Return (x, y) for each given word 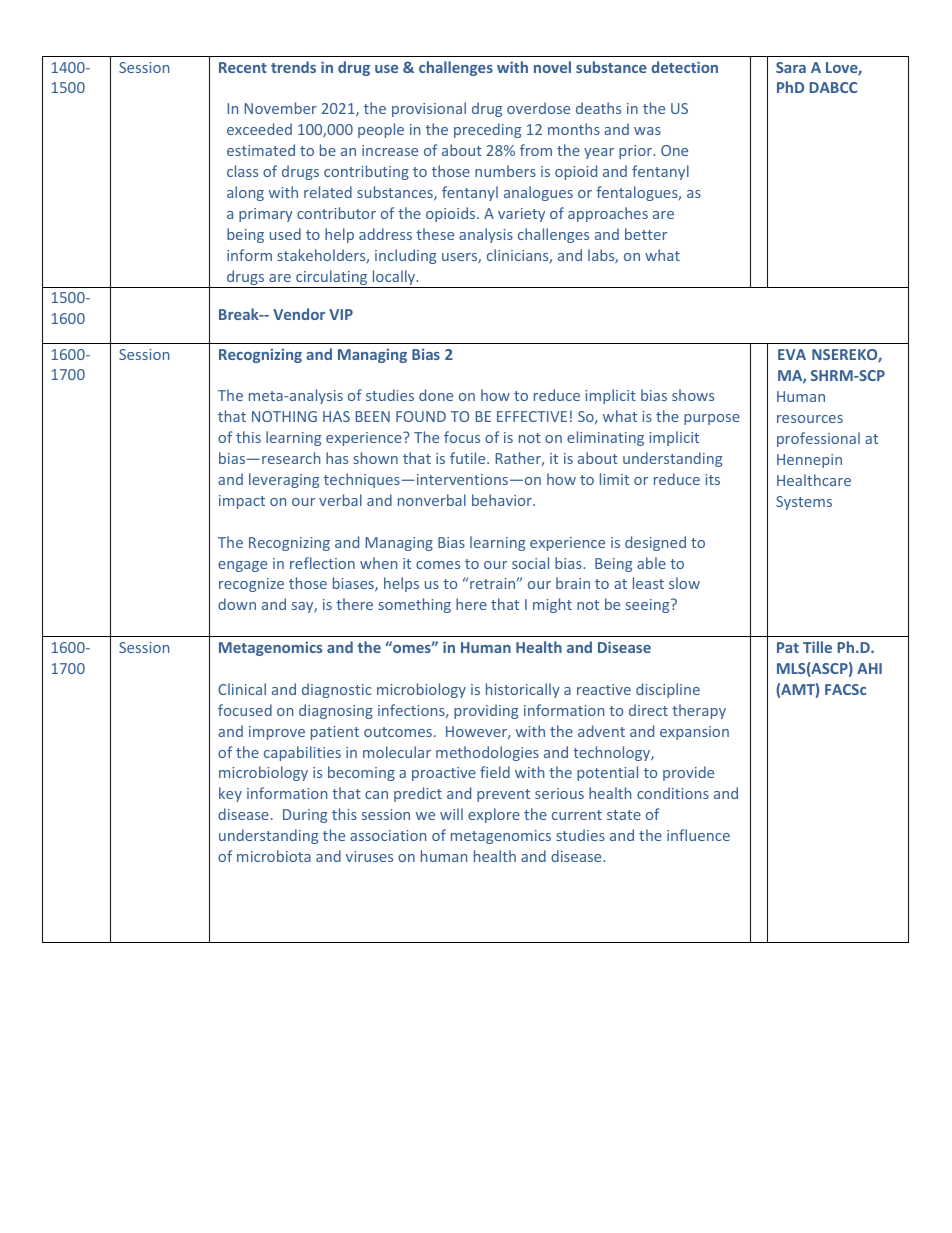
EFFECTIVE (532, 416)
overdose (538, 108)
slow (684, 583)
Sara (791, 67)
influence (698, 835)
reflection (322, 563)
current (577, 815)
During (305, 816)
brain (573, 583)
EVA (792, 354)
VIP (341, 314)
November (280, 108)
